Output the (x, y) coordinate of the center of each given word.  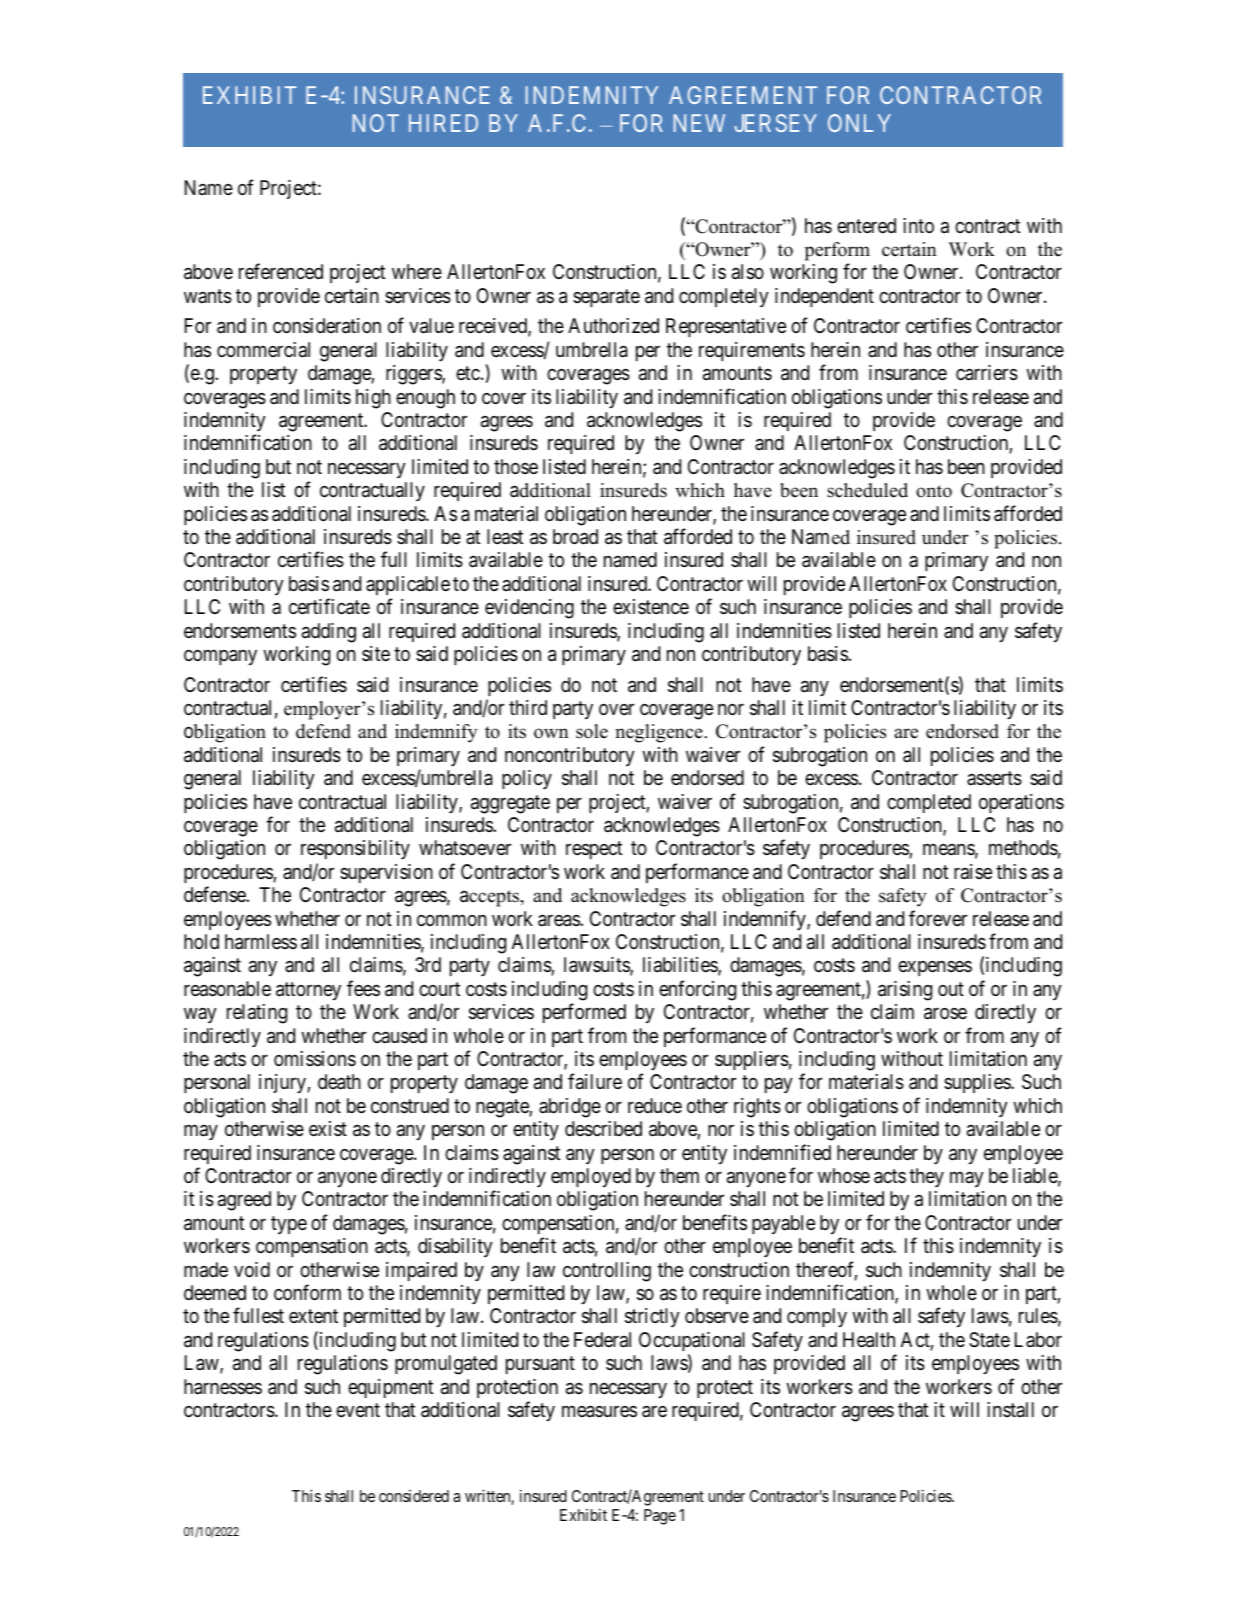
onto (934, 491)
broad (575, 537)
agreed (244, 1201)
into (918, 225)
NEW (699, 123)
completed (929, 803)
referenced (281, 271)
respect (594, 850)
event (358, 1410)
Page (660, 1517)
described (603, 1129)
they (926, 1177)
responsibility (355, 849)
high (373, 399)
